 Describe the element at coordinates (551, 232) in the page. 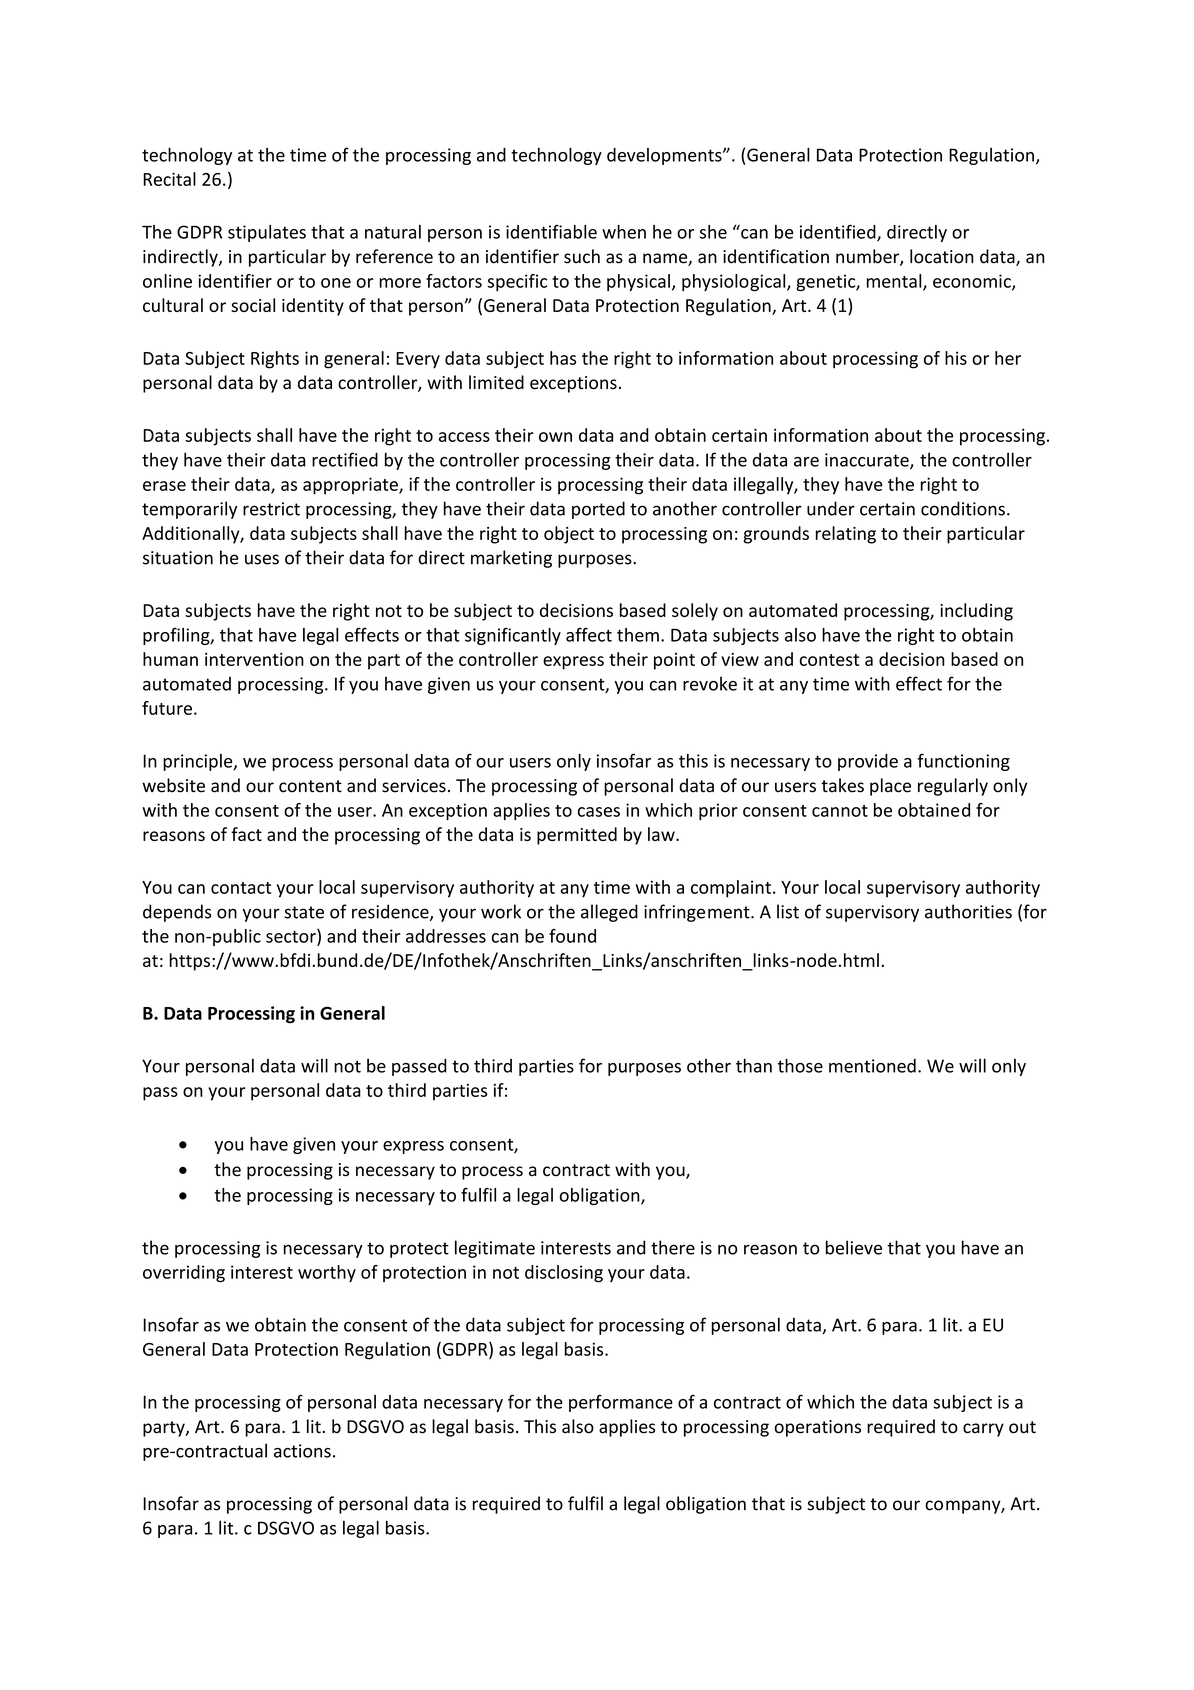

I see `identifiable` at that location.
